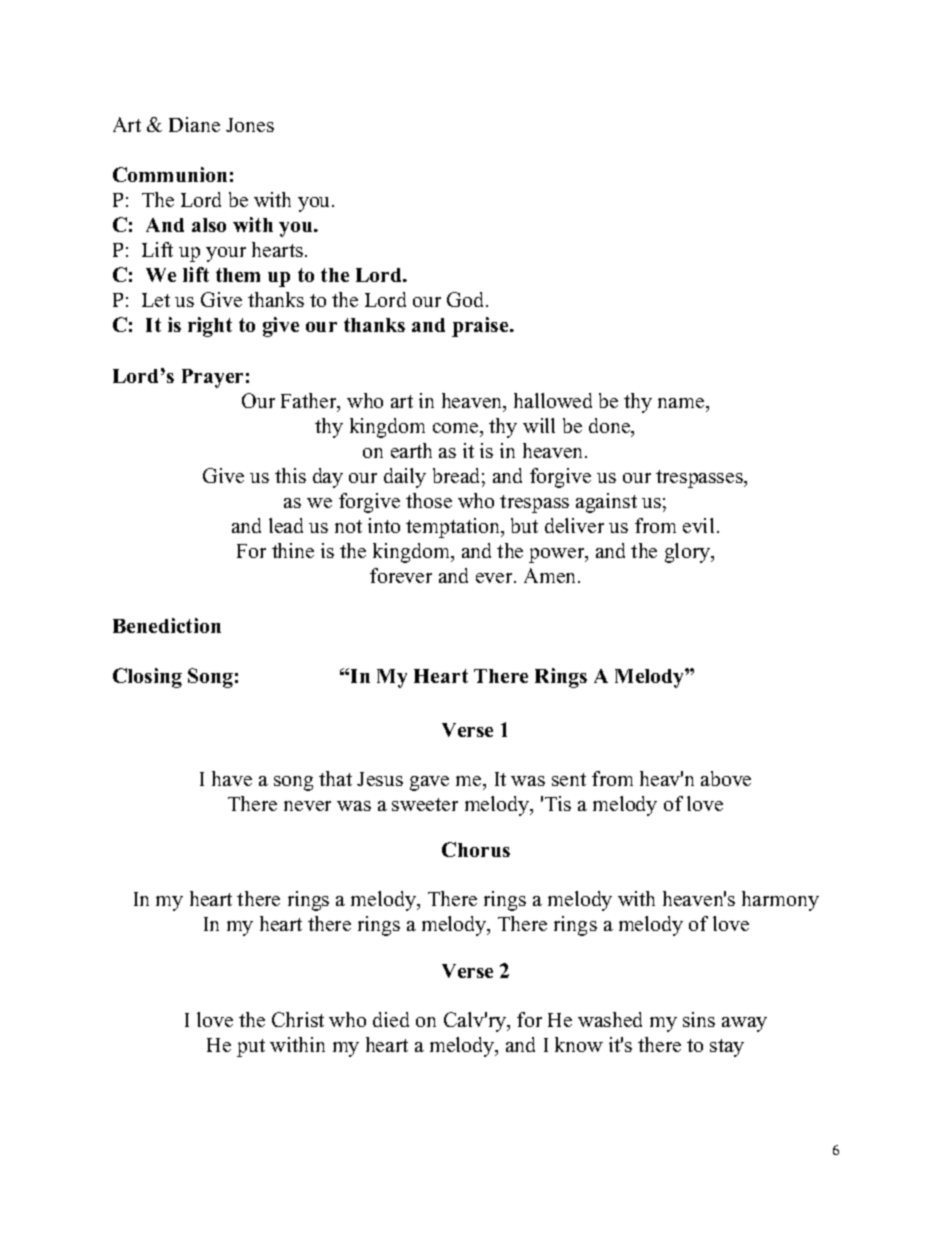 This document has height=1233, width=952. What do you see at coordinates (232, 778) in the document?
I see `have` at bounding box center [232, 778].
